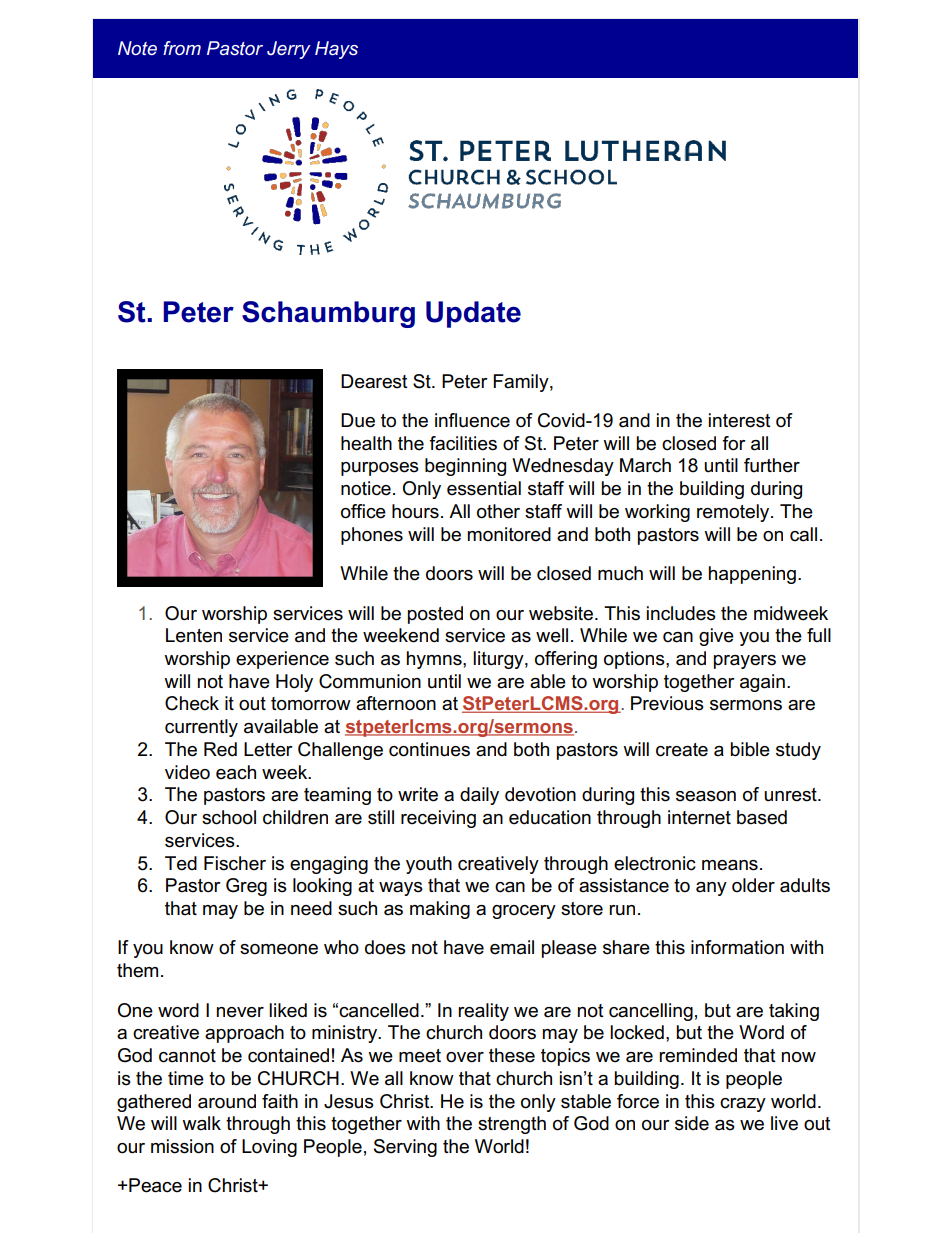 Image resolution: width=952 pixels, height=1233 pixels. I want to click on season, so click(706, 796).
